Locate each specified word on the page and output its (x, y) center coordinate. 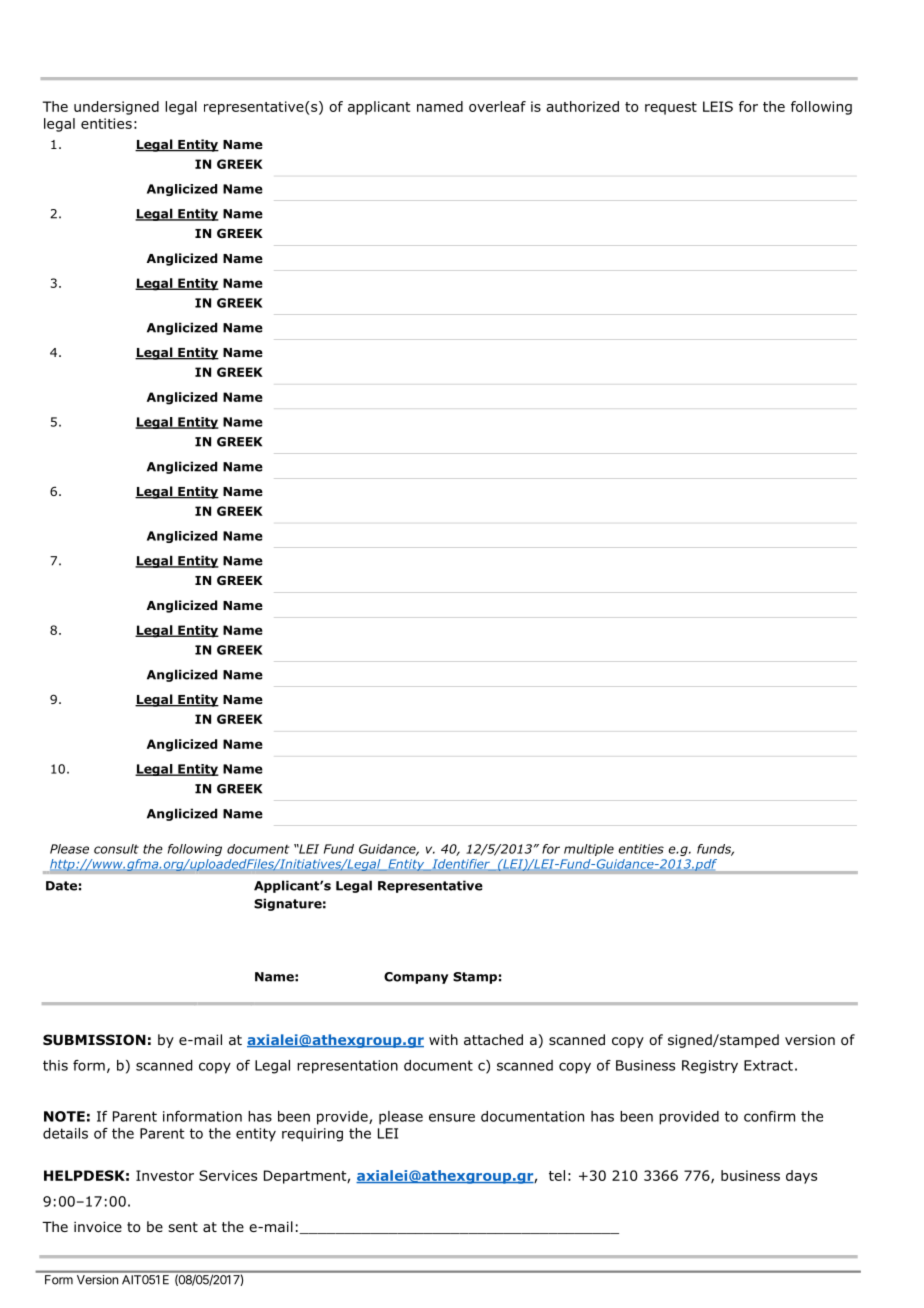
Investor (165, 1175)
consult (116, 849)
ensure (452, 1117)
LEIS (718, 106)
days (801, 1177)
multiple (589, 850)
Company (416, 978)
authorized (582, 106)
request (671, 108)
